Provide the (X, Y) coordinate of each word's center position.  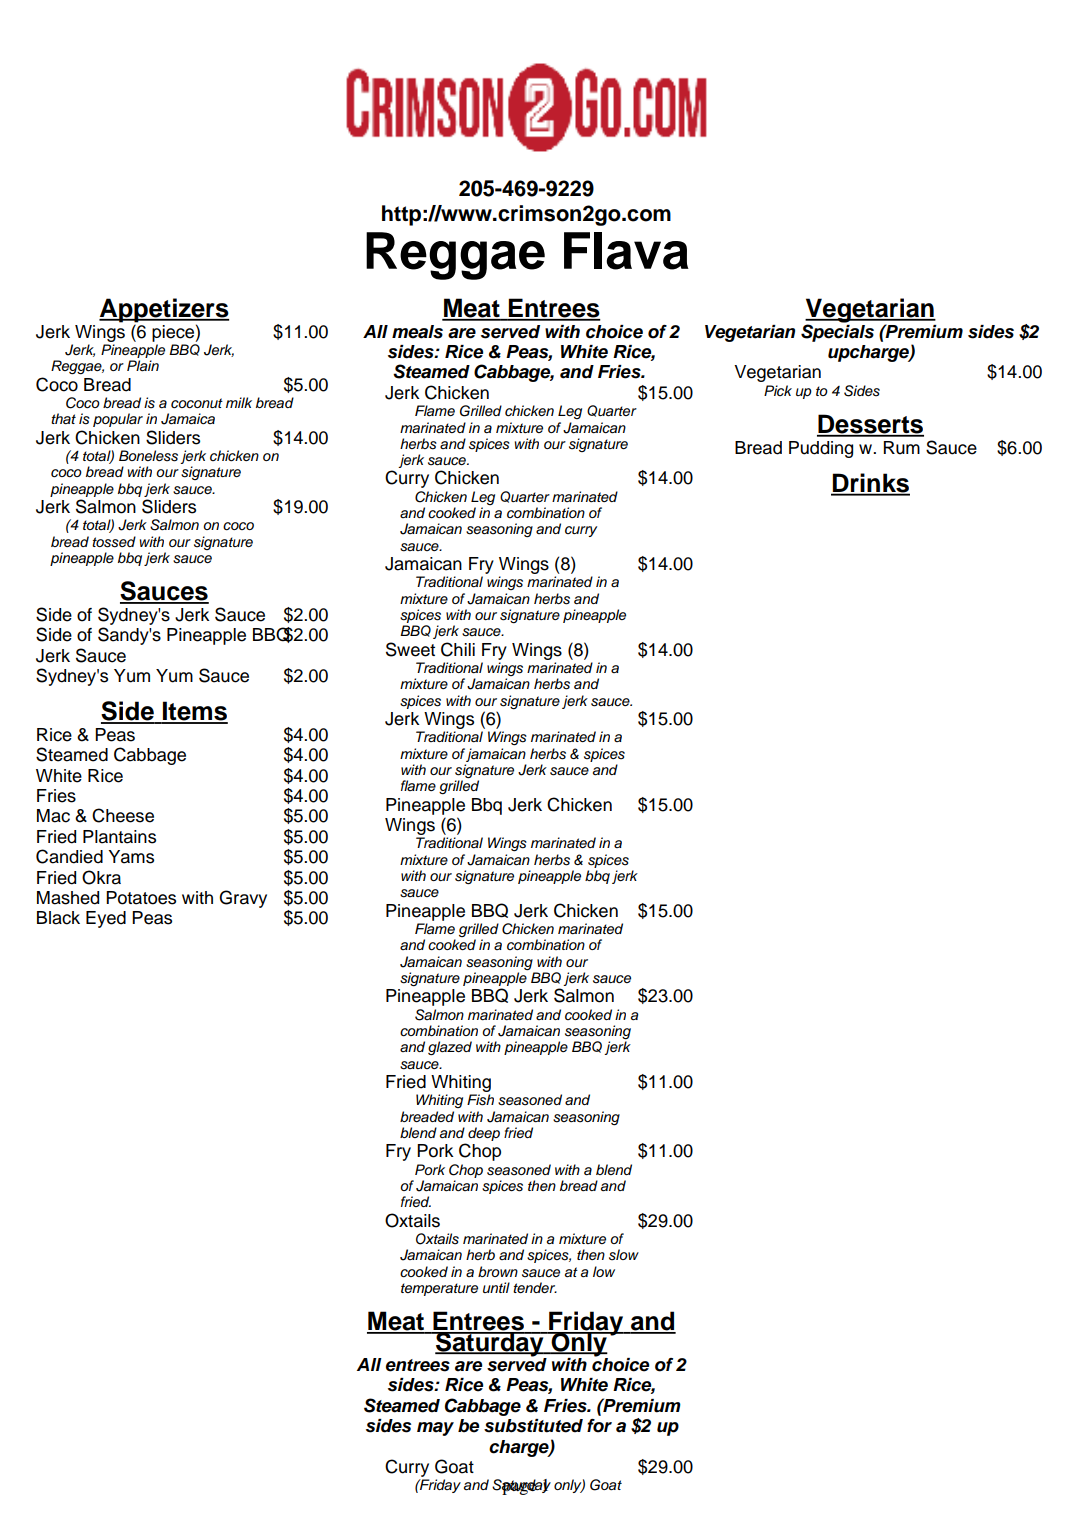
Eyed (106, 919)
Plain (143, 366)
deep (484, 1134)
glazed (450, 1048)
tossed (114, 542)
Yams (131, 857)
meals (417, 332)
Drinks (870, 484)
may (435, 1429)
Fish (480, 1100)
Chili (458, 649)
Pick (778, 390)
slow (624, 1255)
